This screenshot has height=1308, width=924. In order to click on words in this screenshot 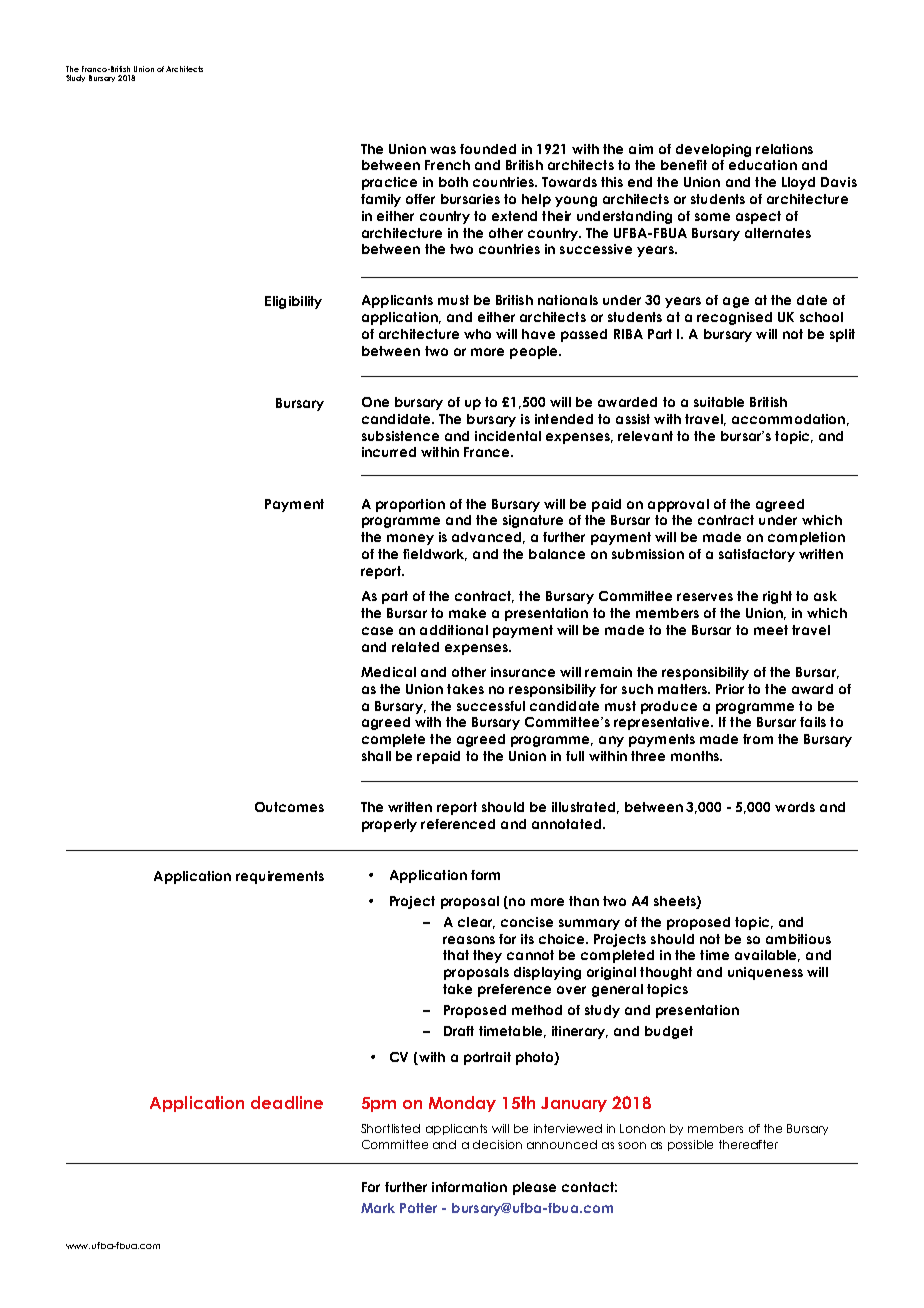, I will do `click(795, 807)`.
